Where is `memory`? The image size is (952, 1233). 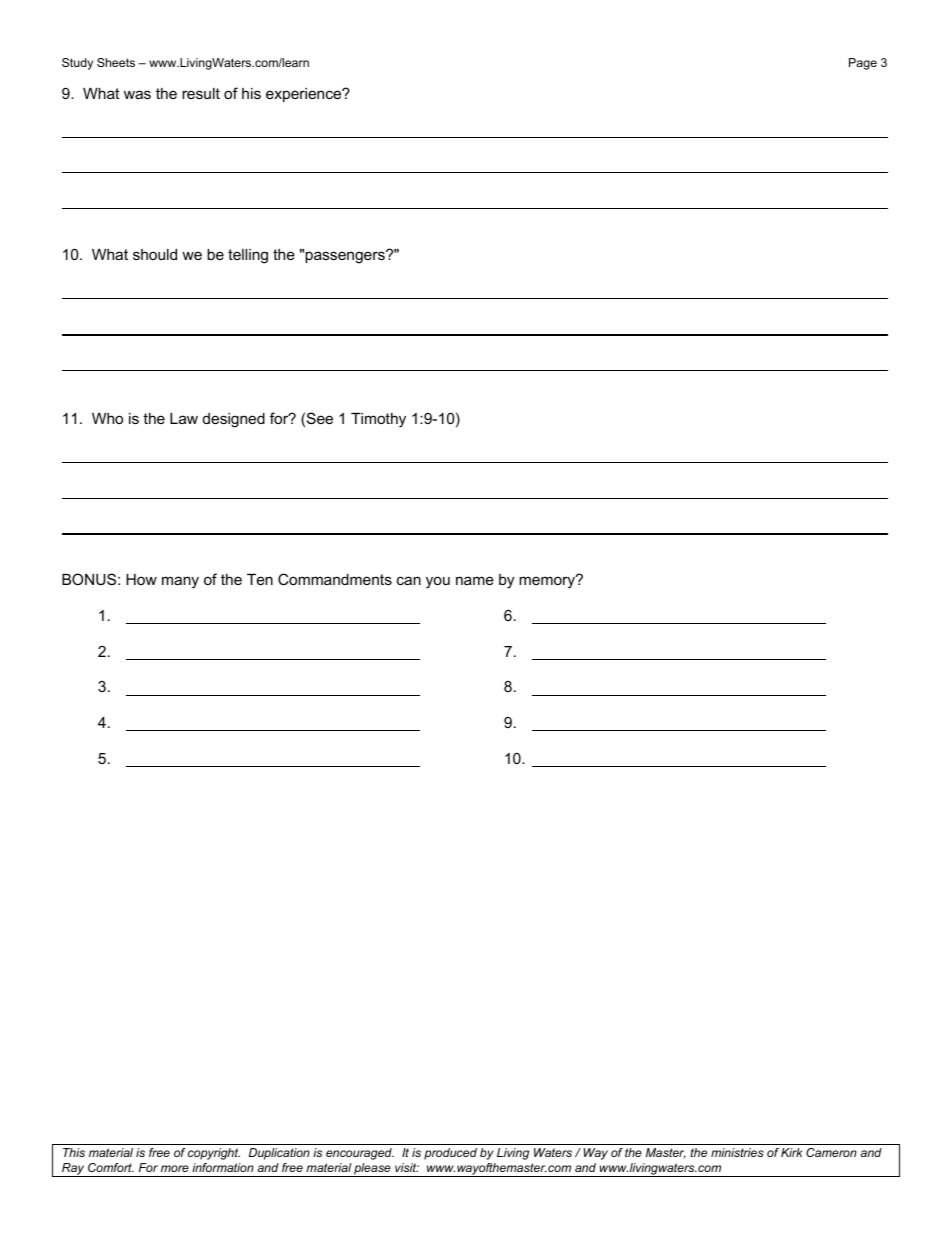
memory is located at coordinates (548, 582).
